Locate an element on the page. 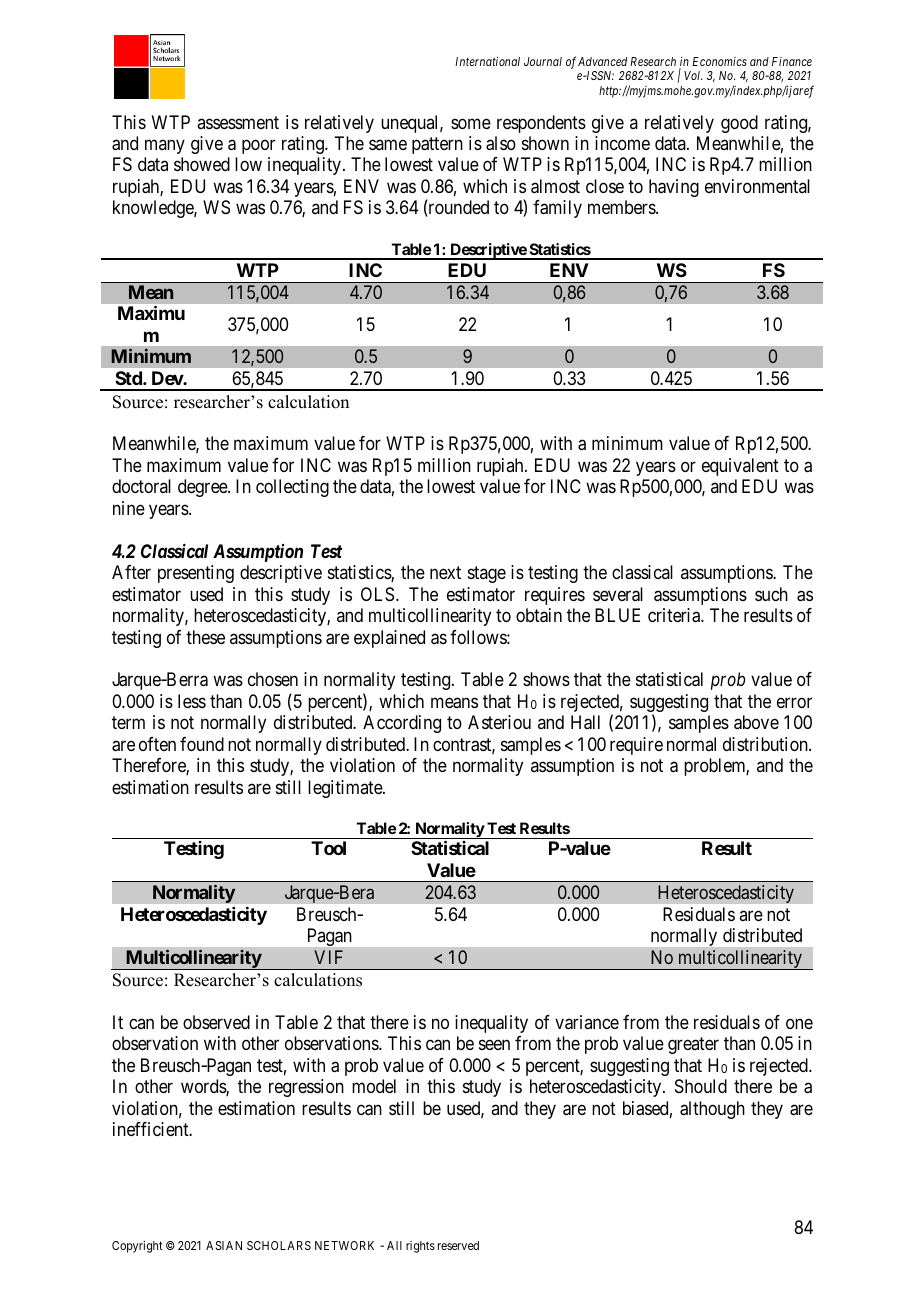  found is located at coordinates (202, 744).
